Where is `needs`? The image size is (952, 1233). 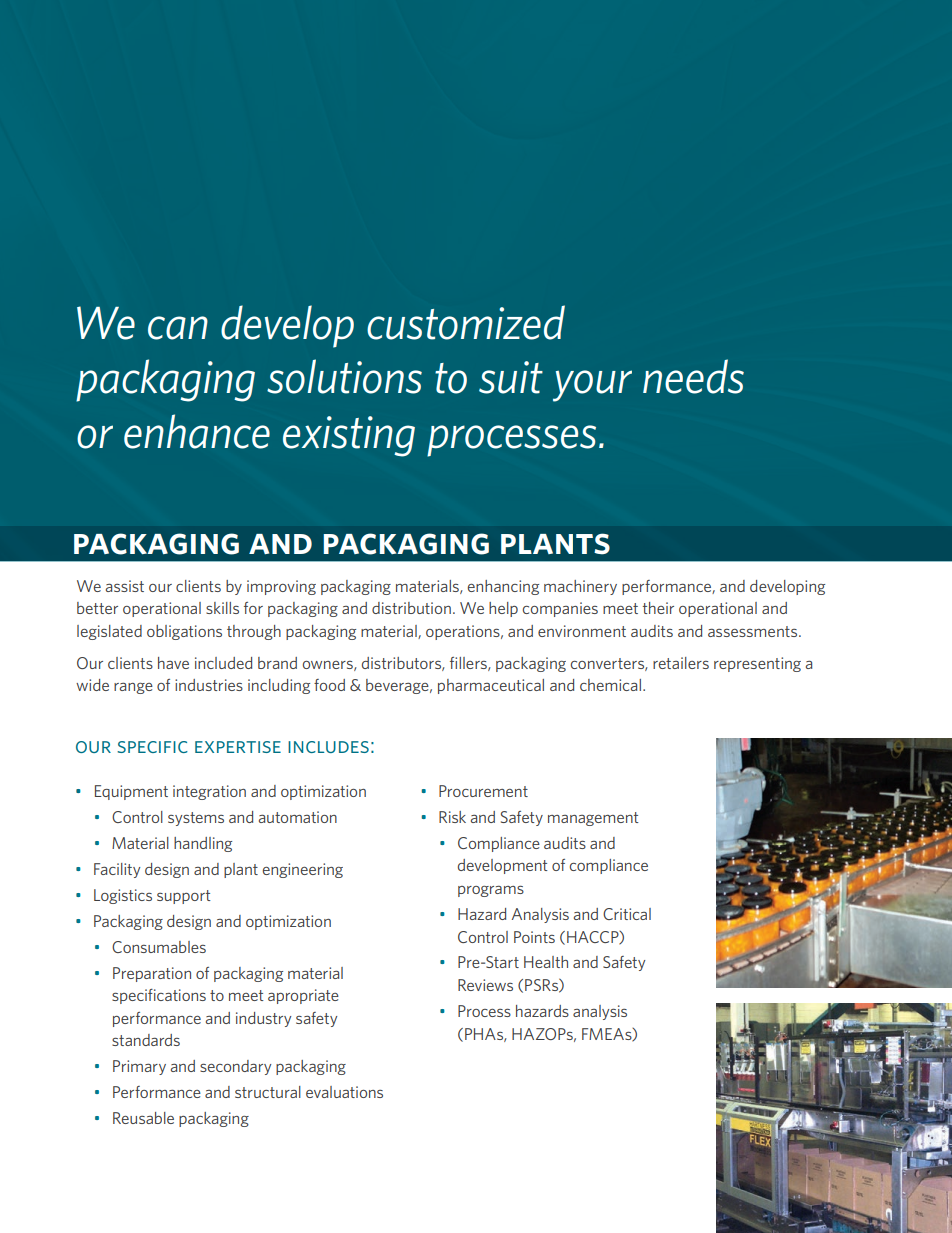 needs is located at coordinates (693, 376).
